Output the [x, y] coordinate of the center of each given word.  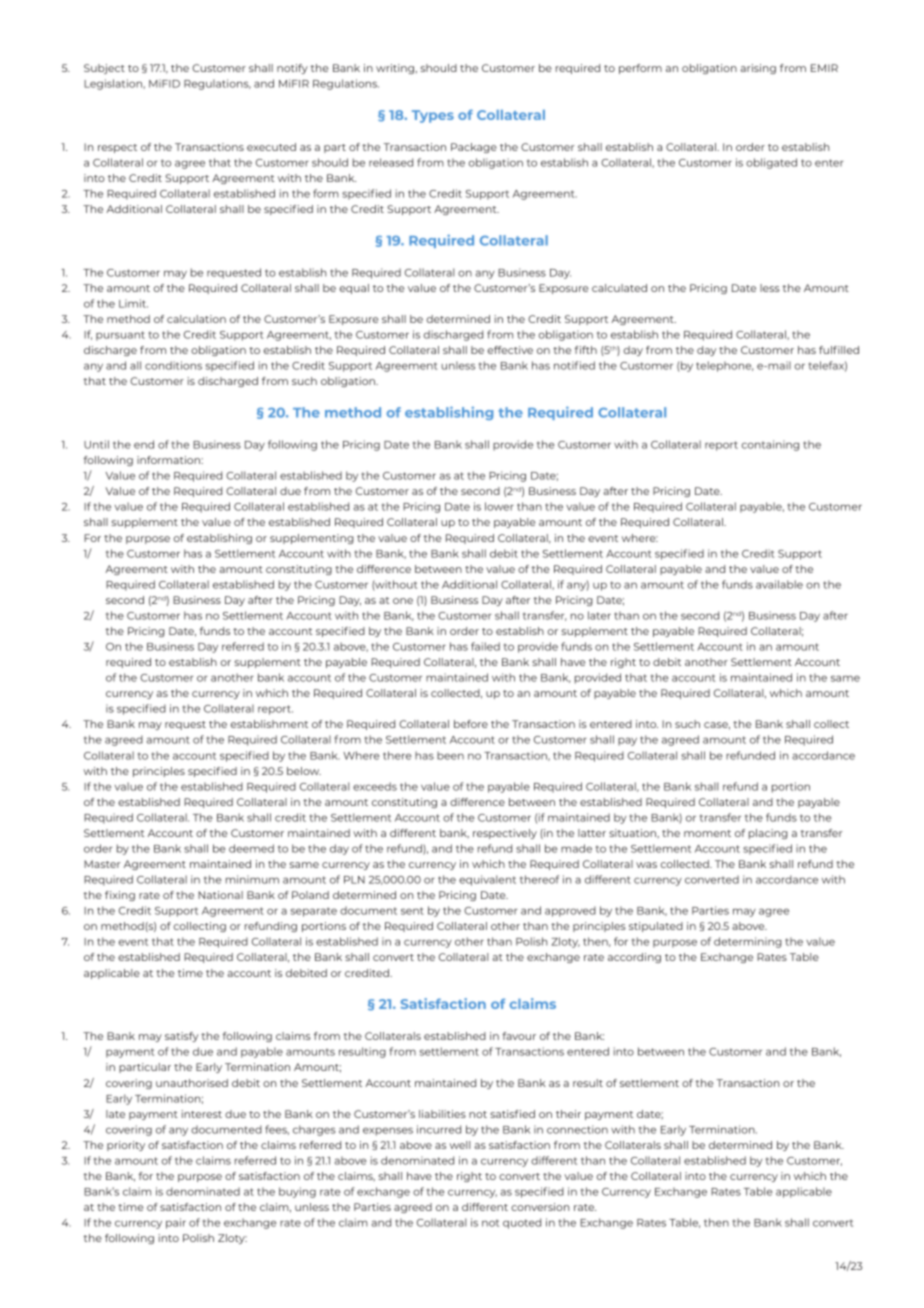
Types [433, 116]
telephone [725, 366]
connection [577, 1129]
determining [748, 942]
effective [510, 350]
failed [485, 646]
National [220, 895]
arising [758, 69]
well [460, 1145]
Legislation [114, 84]
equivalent [487, 880]
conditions [173, 365]
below [304, 771]
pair [176, 1223]
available [779, 584]
